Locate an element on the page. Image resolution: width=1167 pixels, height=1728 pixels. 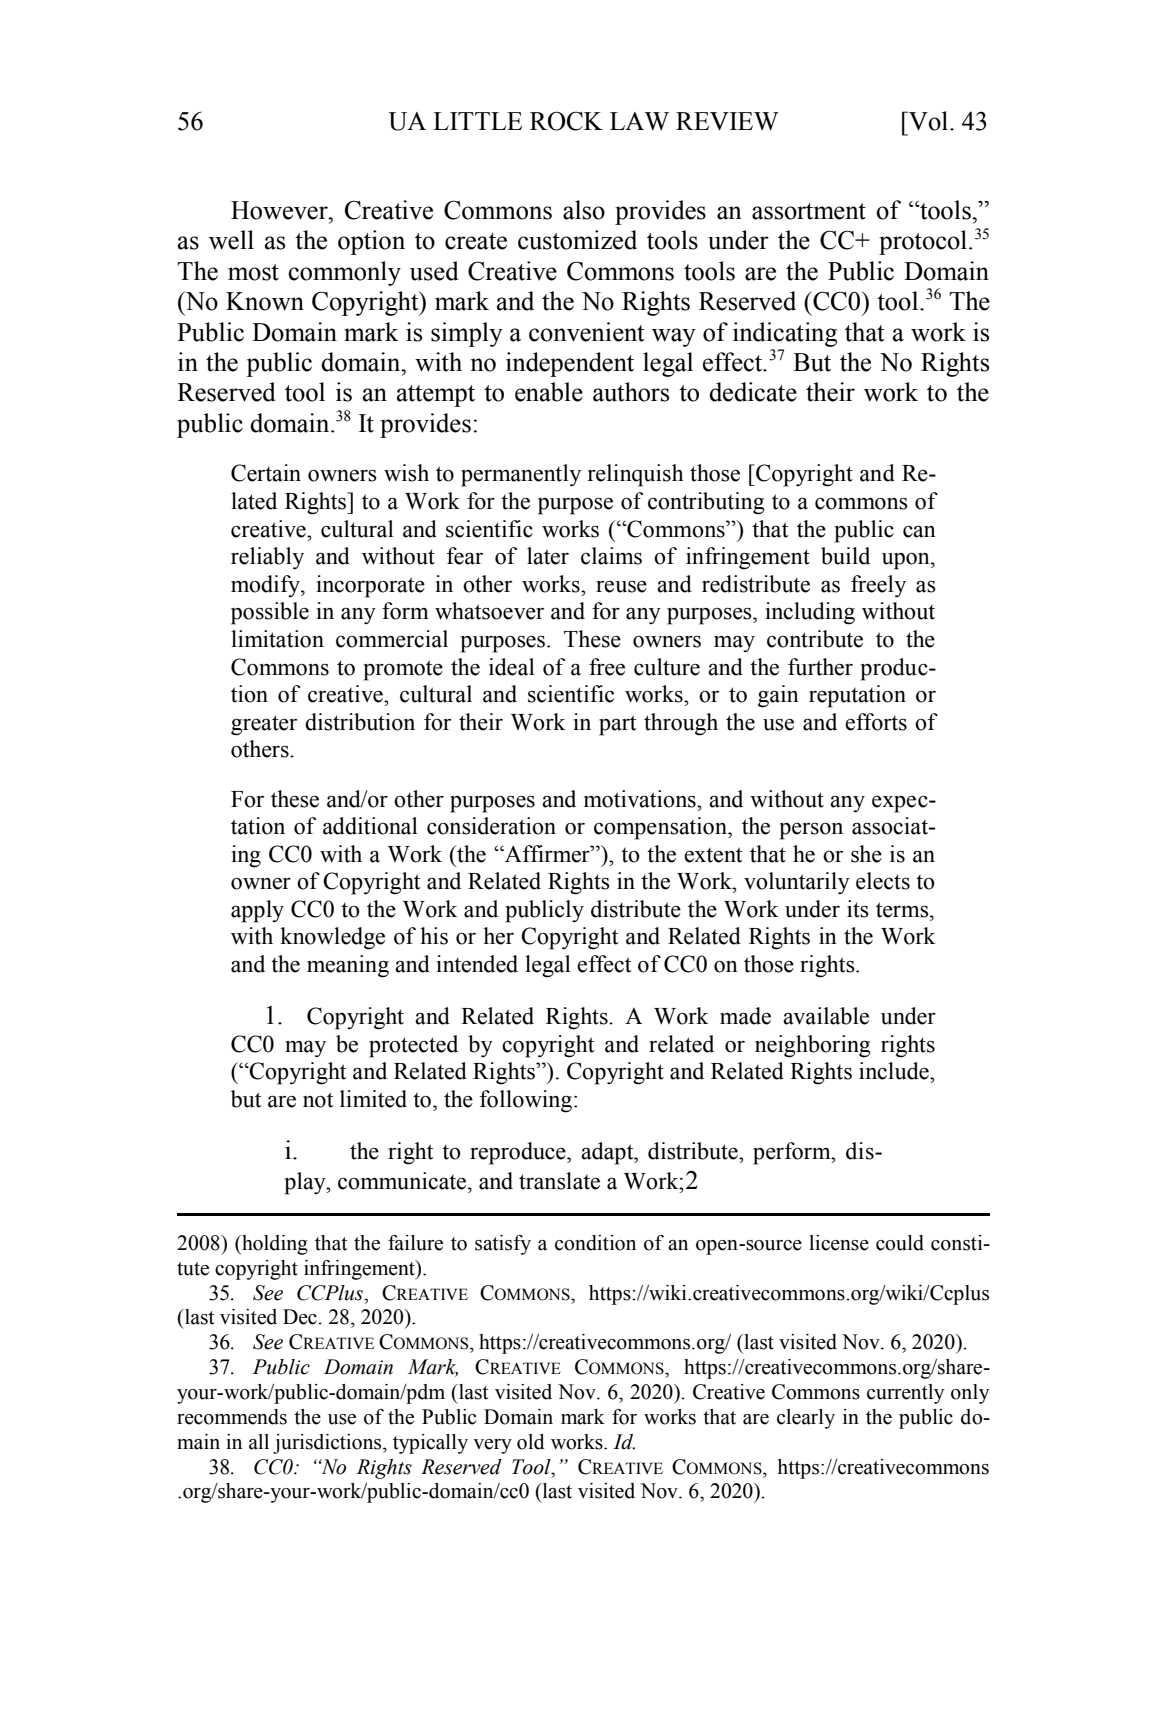
assortment is located at coordinates (809, 211).
